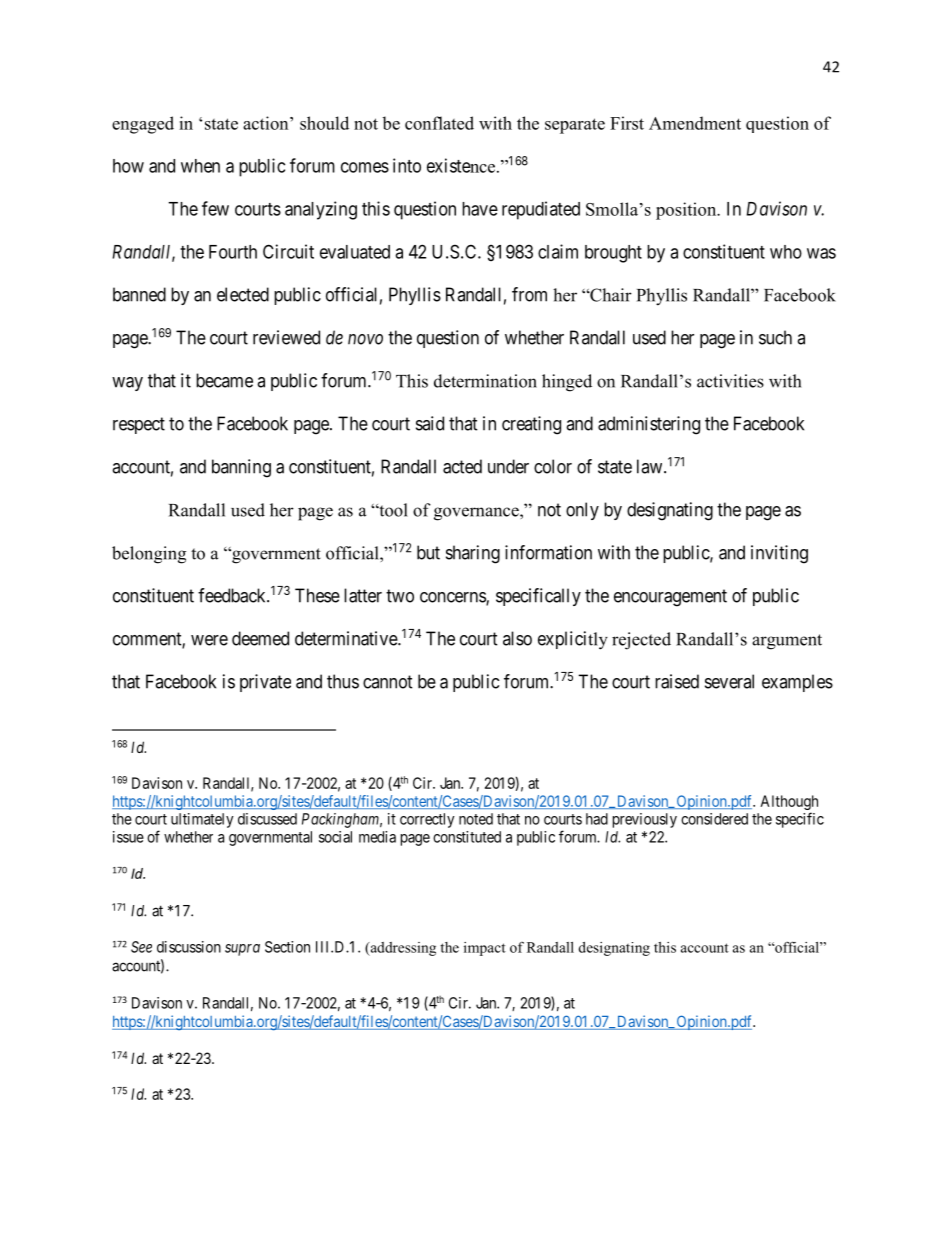 This screenshot has height=1233, width=952. What do you see at coordinates (200, 166) in the screenshot?
I see `when` at bounding box center [200, 166].
